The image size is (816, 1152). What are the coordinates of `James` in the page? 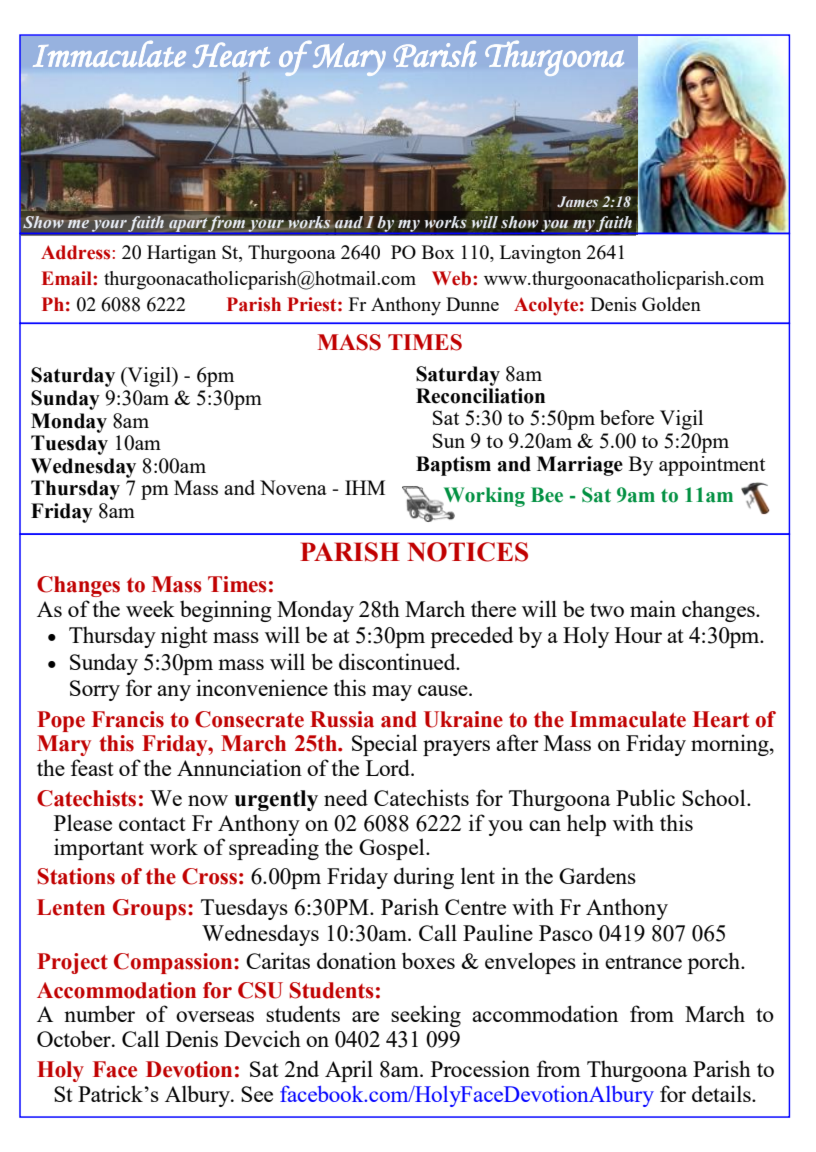 It's located at (577, 202).
